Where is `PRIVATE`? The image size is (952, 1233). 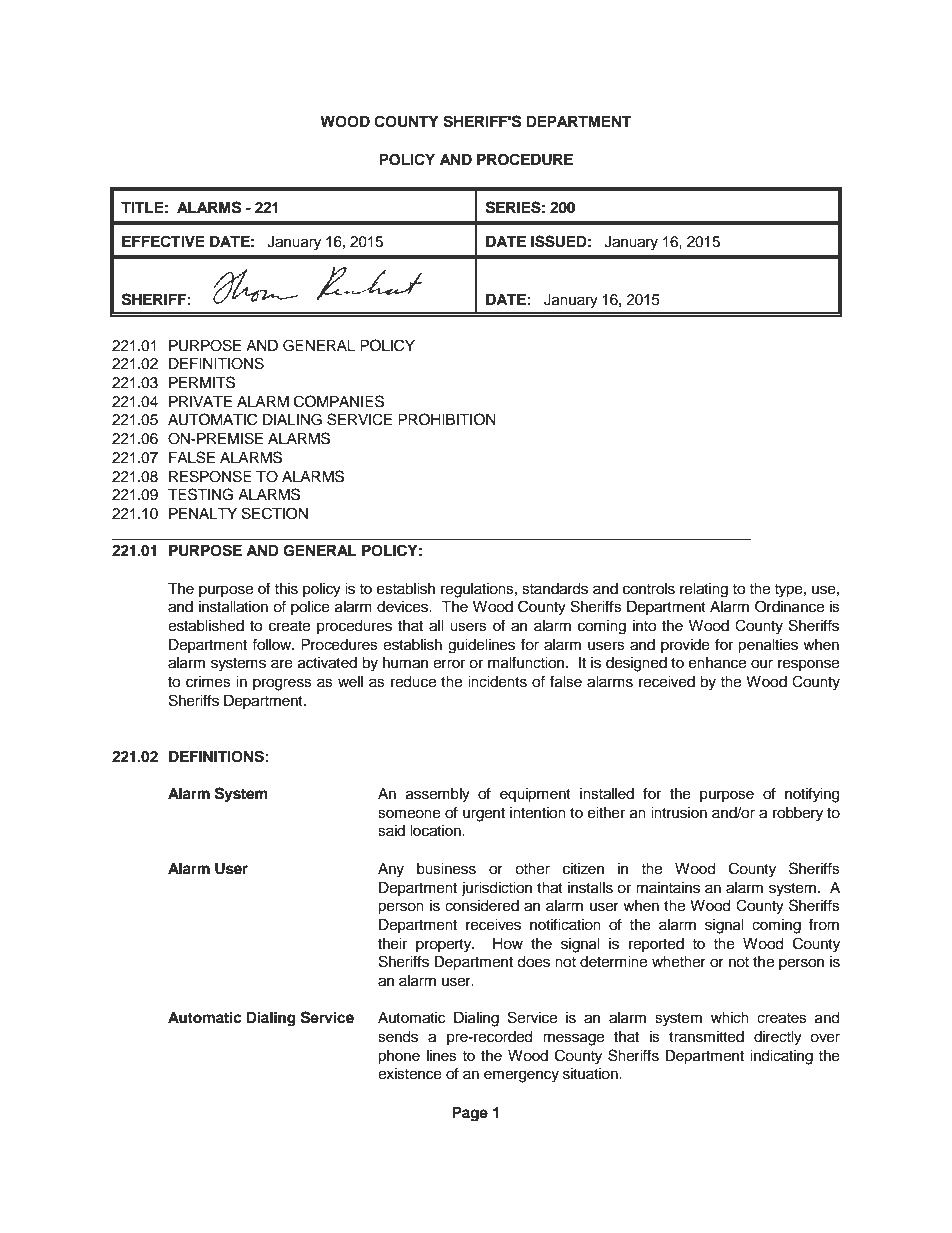
PRIVATE is located at coordinates (200, 401).
